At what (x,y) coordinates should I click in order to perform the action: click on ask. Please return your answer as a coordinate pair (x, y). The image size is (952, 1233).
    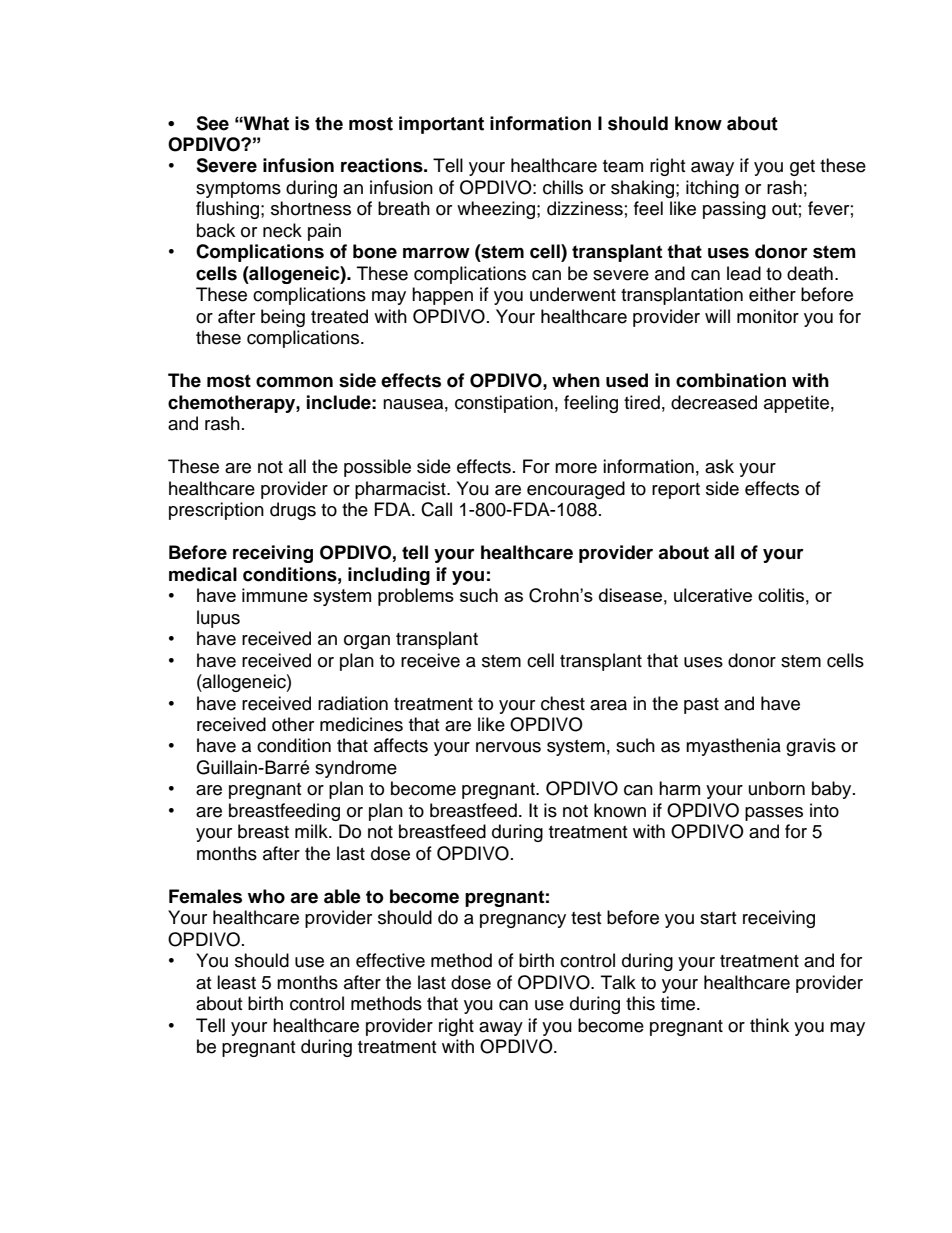
    Looking at the image, I should click on (719, 466).
